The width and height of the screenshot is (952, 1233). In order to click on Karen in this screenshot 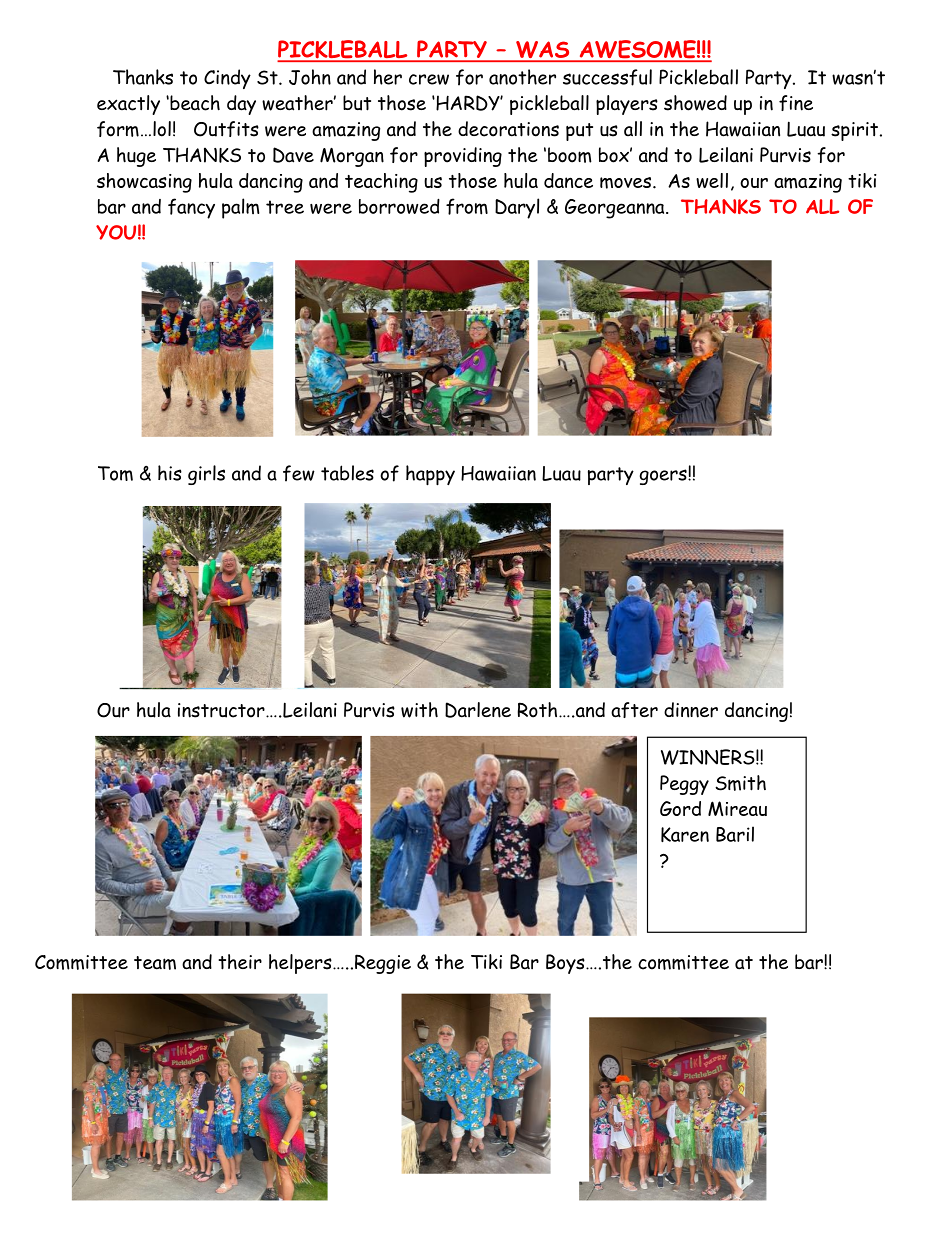, I will do `click(685, 834)`.
